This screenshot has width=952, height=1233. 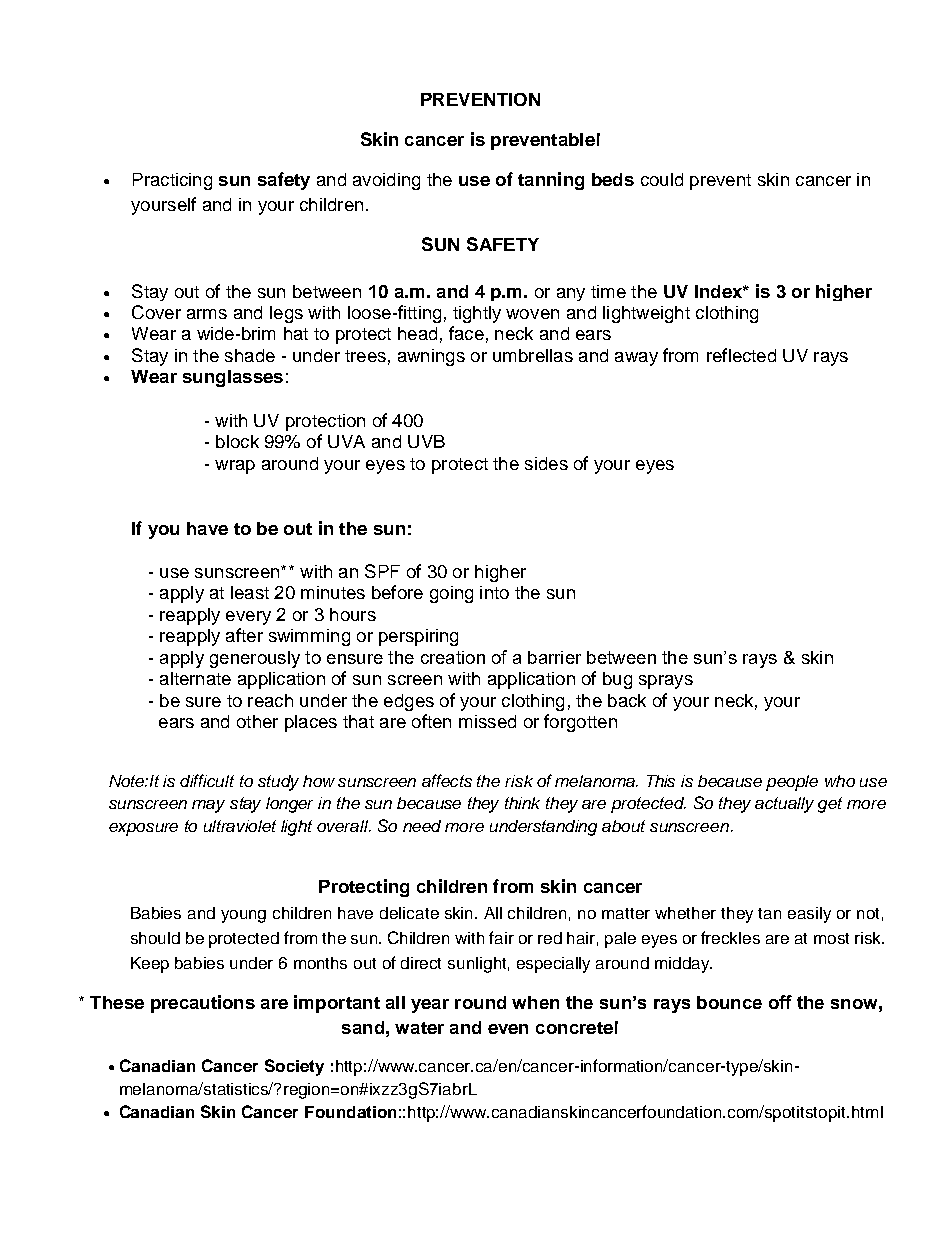 I want to click on could, so click(x=662, y=179).
